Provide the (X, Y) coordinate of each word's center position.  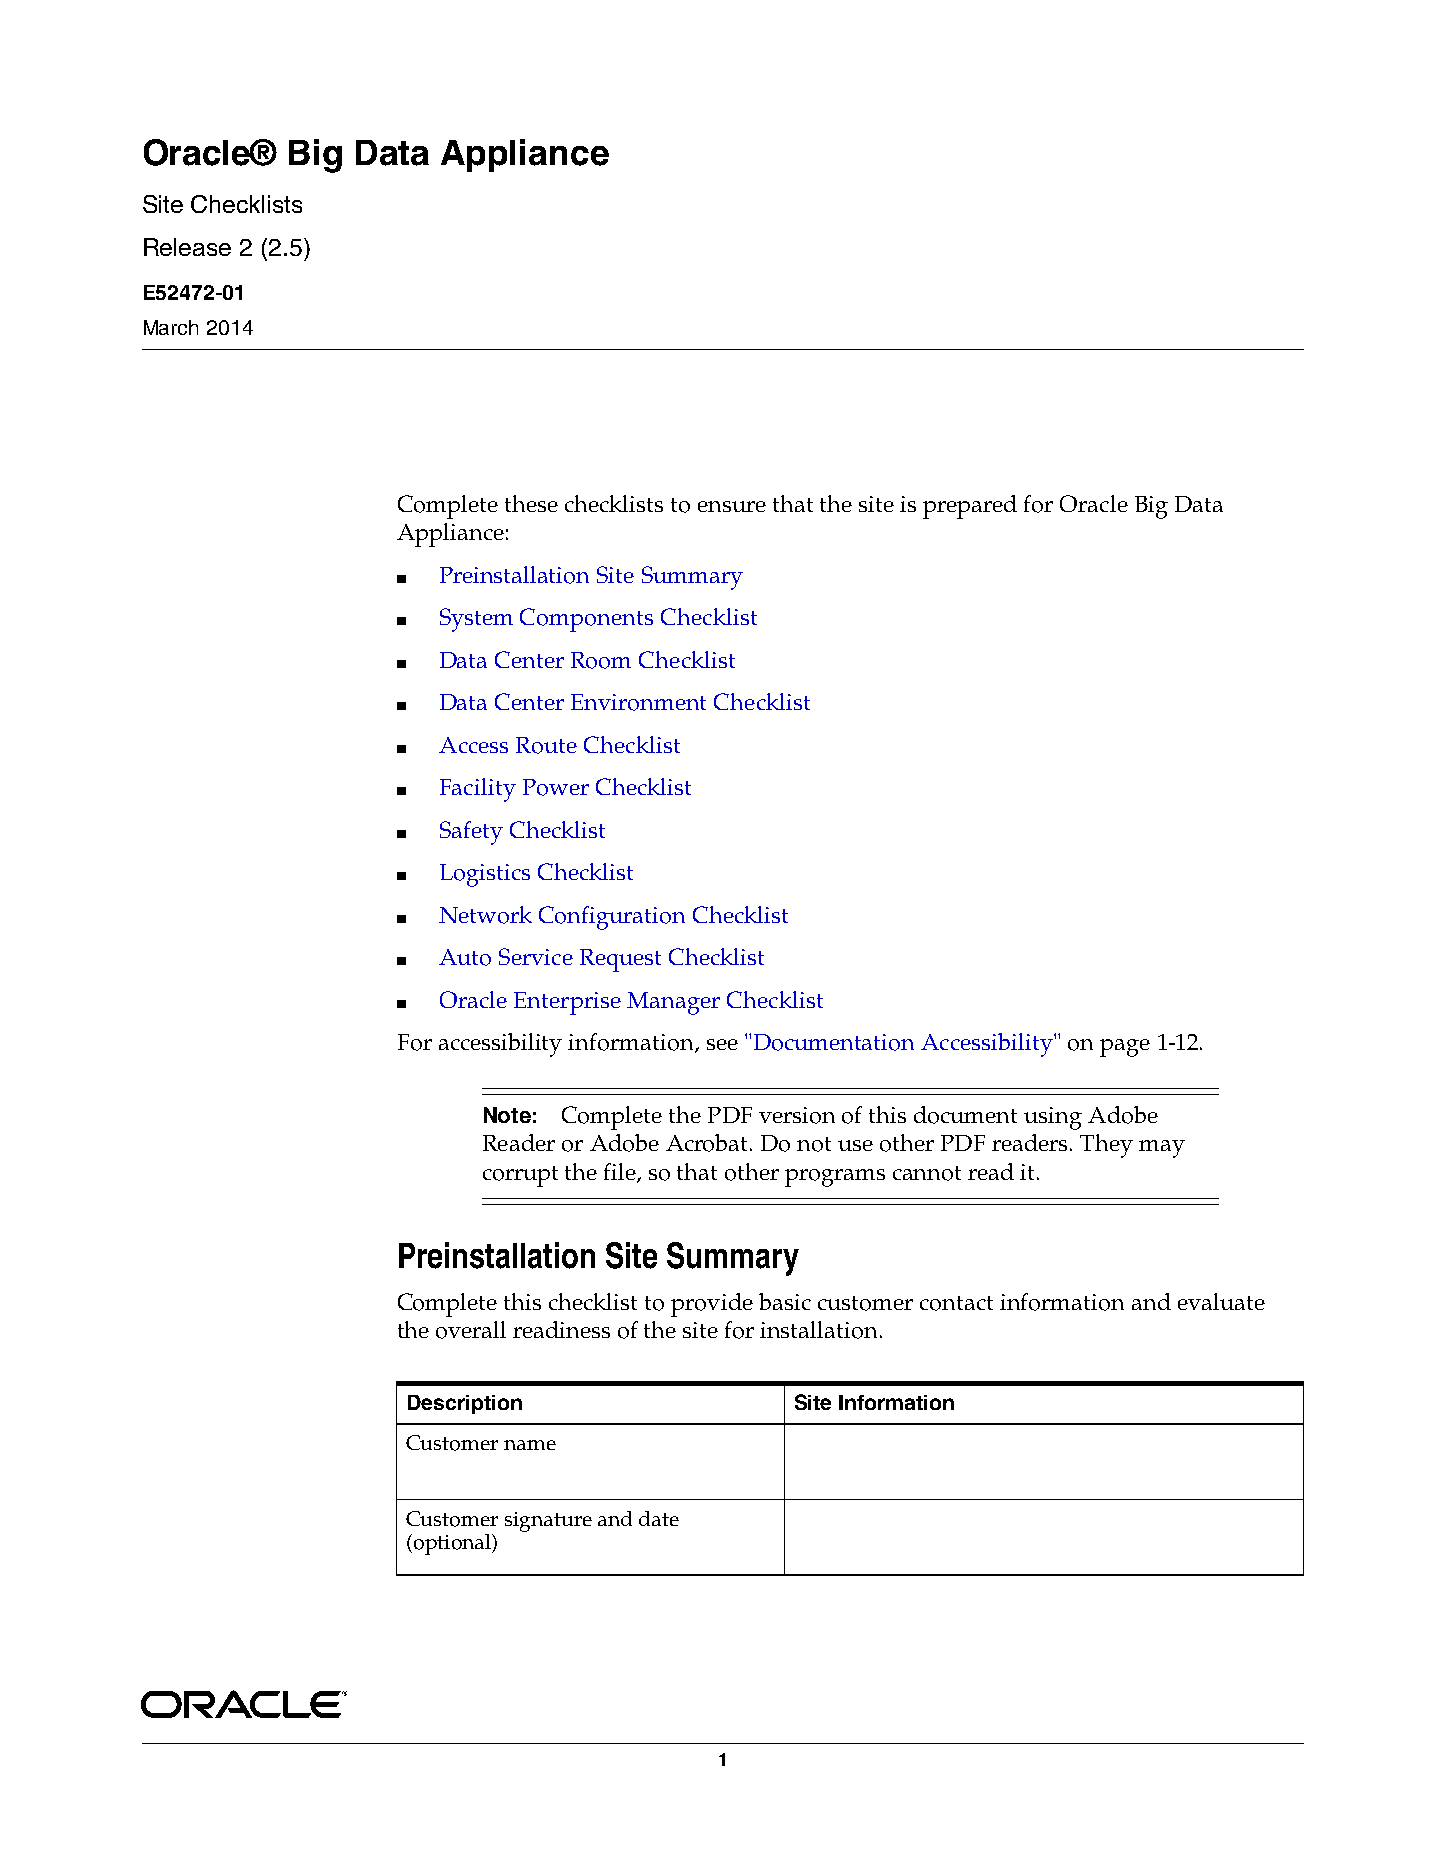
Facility (478, 790)
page (1125, 1048)
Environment (638, 702)
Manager (673, 1003)
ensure (732, 506)
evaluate (1221, 1301)
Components (586, 620)
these (531, 503)
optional (452, 1544)
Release (187, 247)
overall (471, 1330)
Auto (465, 957)
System (476, 620)
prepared (970, 507)
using (1053, 1118)
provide (712, 1305)
